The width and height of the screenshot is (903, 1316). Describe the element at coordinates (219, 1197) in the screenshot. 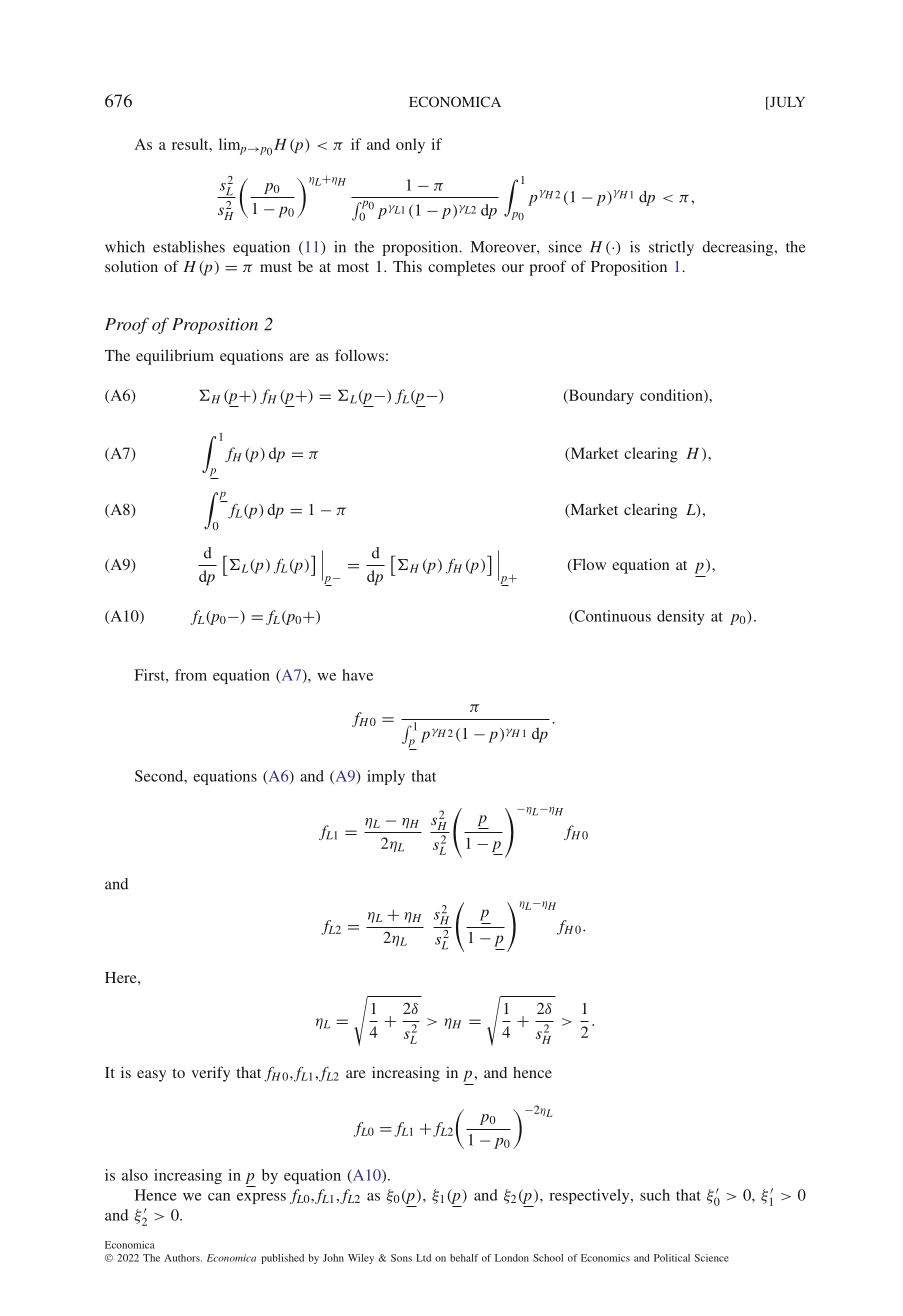

I see `can` at that location.
